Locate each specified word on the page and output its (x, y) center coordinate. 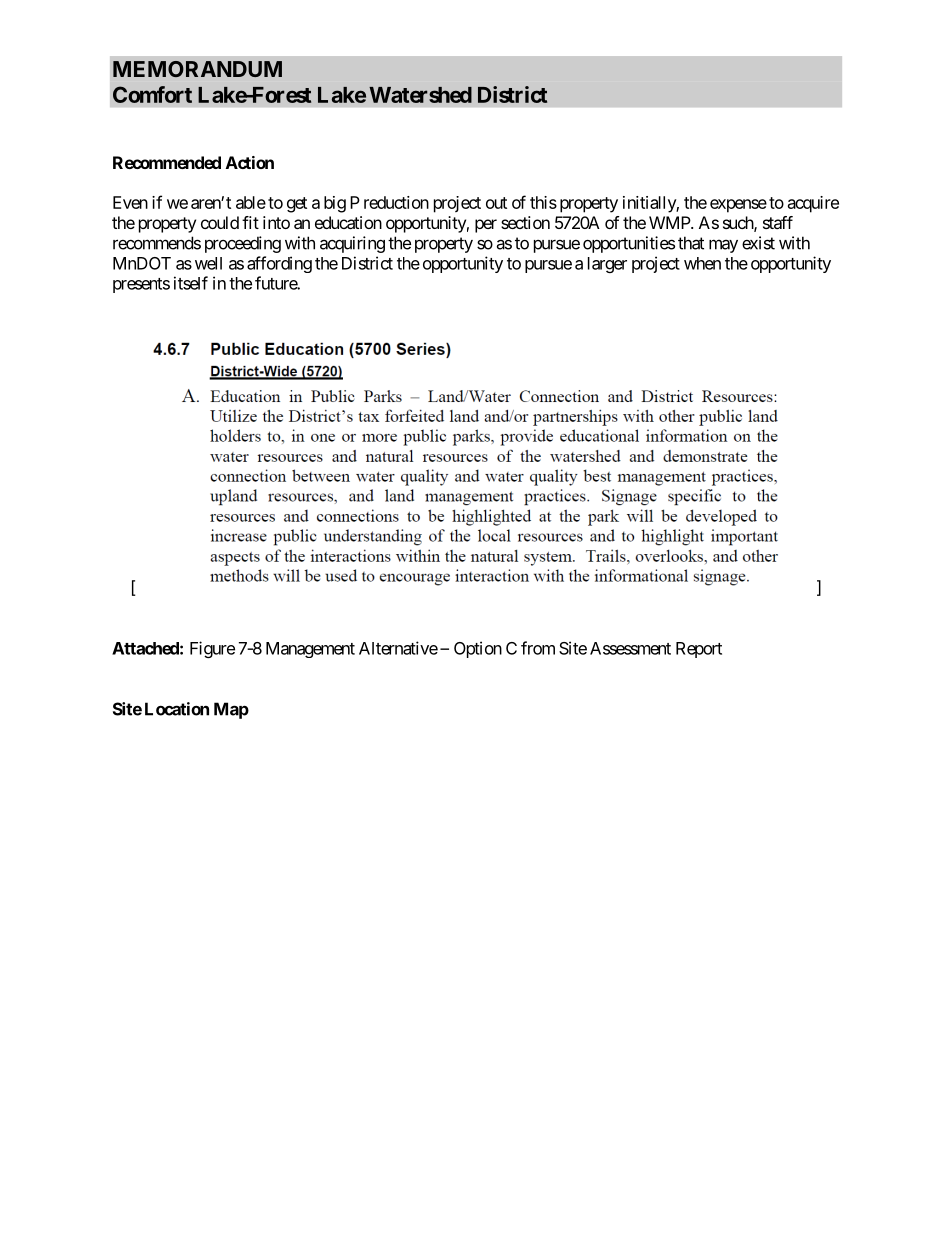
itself (191, 283)
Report (699, 650)
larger (607, 265)
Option (478, 649)
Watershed (420, 95)
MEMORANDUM (197, 69)
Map (231, 710)
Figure (212, 649)
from (538, 648)
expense (738, 206)
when (702, 263)
